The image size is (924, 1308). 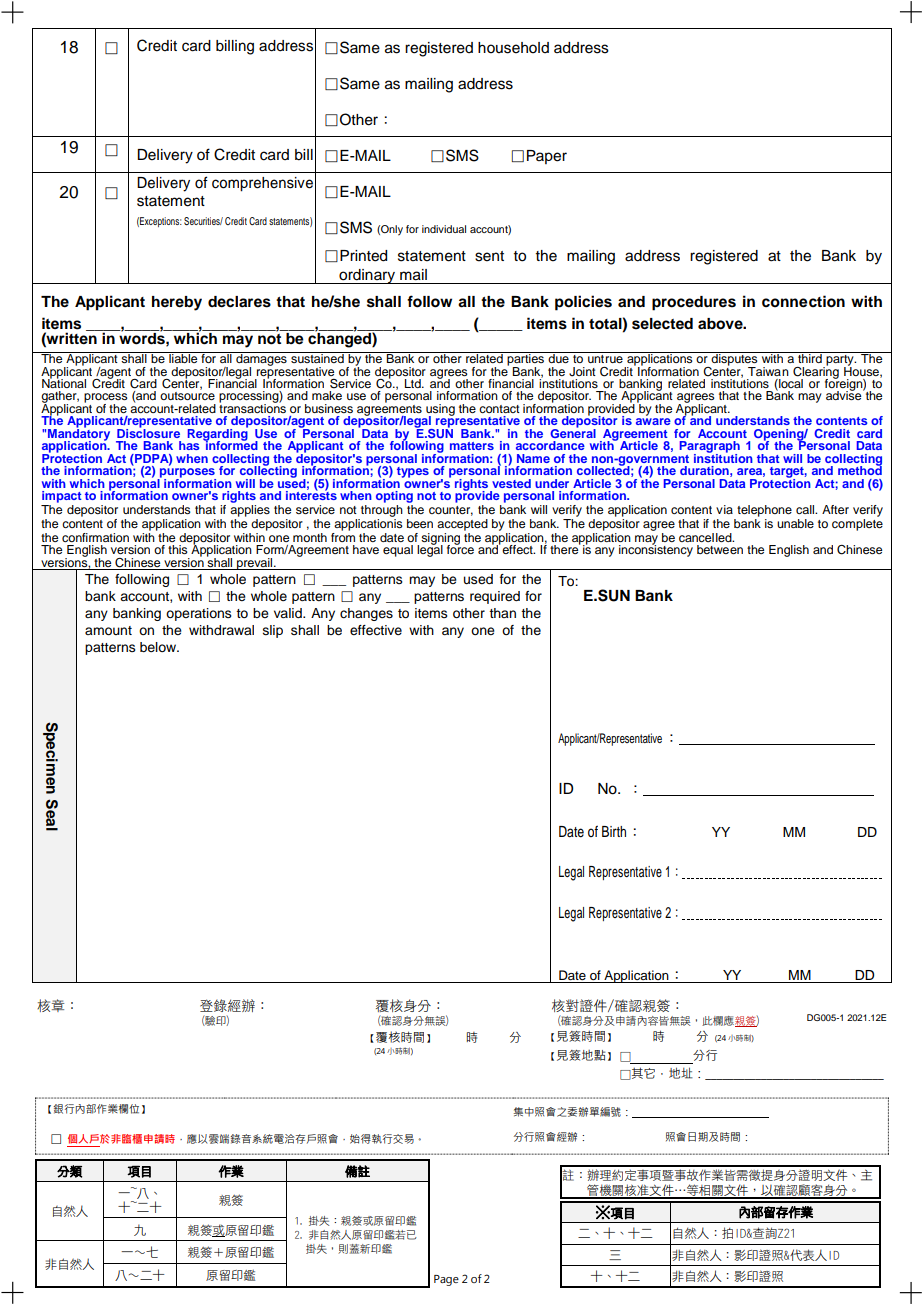 What do you see at coordinates (262, 184) in the page?
I see `comprehensive` at bounding box center [262, 184].
